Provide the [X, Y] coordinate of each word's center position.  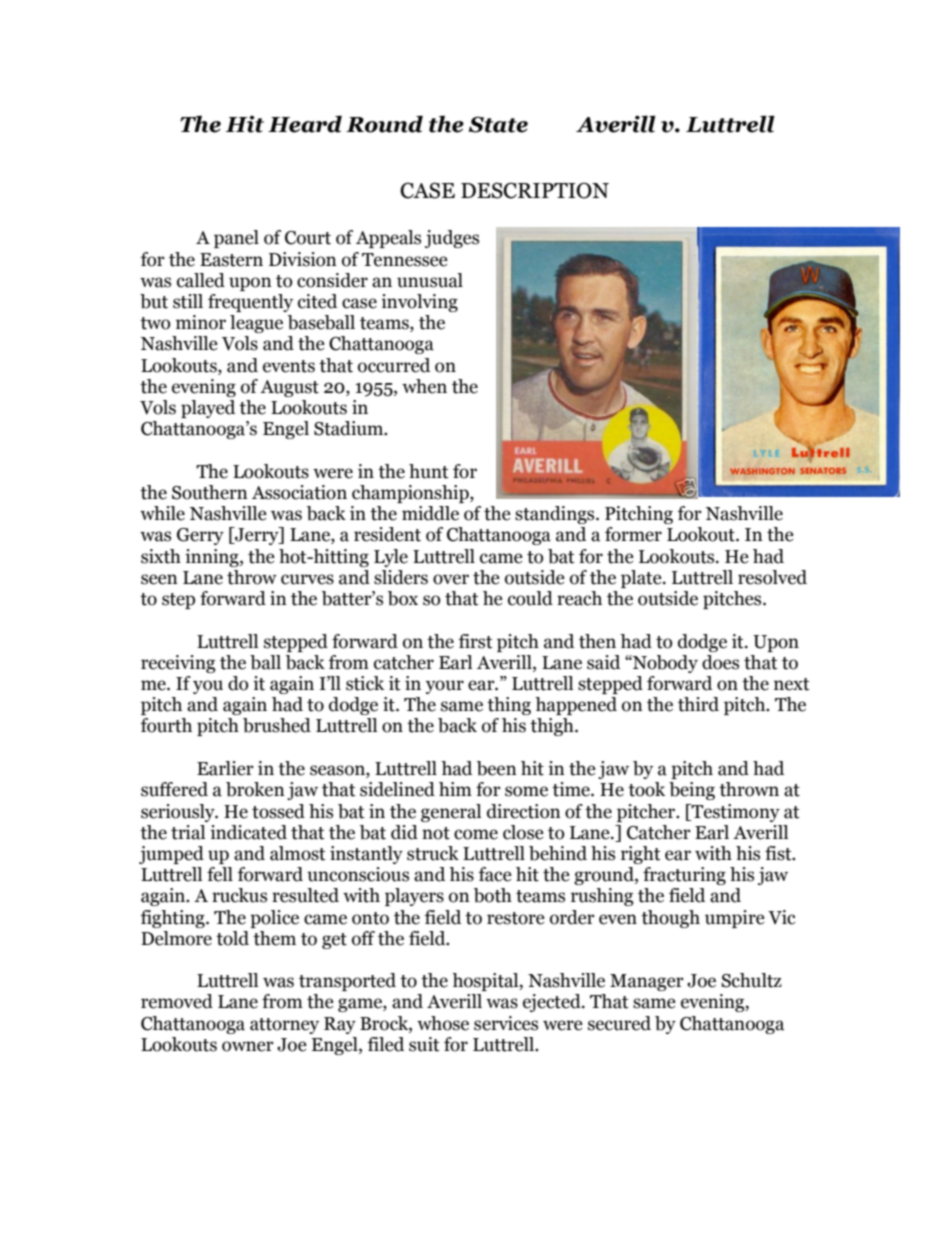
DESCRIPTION [535, 190]
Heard [305, 124]
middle [430, 513]
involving [419, 303]
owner [248, 1046]
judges [452, 239]
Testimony [735, 813]
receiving [178, 664]
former [633, 534]
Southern [210, 492]
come [476, 834]
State [498, 124]
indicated [248, 832]
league [256, 324]
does [720, 662]
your [445, 687]
